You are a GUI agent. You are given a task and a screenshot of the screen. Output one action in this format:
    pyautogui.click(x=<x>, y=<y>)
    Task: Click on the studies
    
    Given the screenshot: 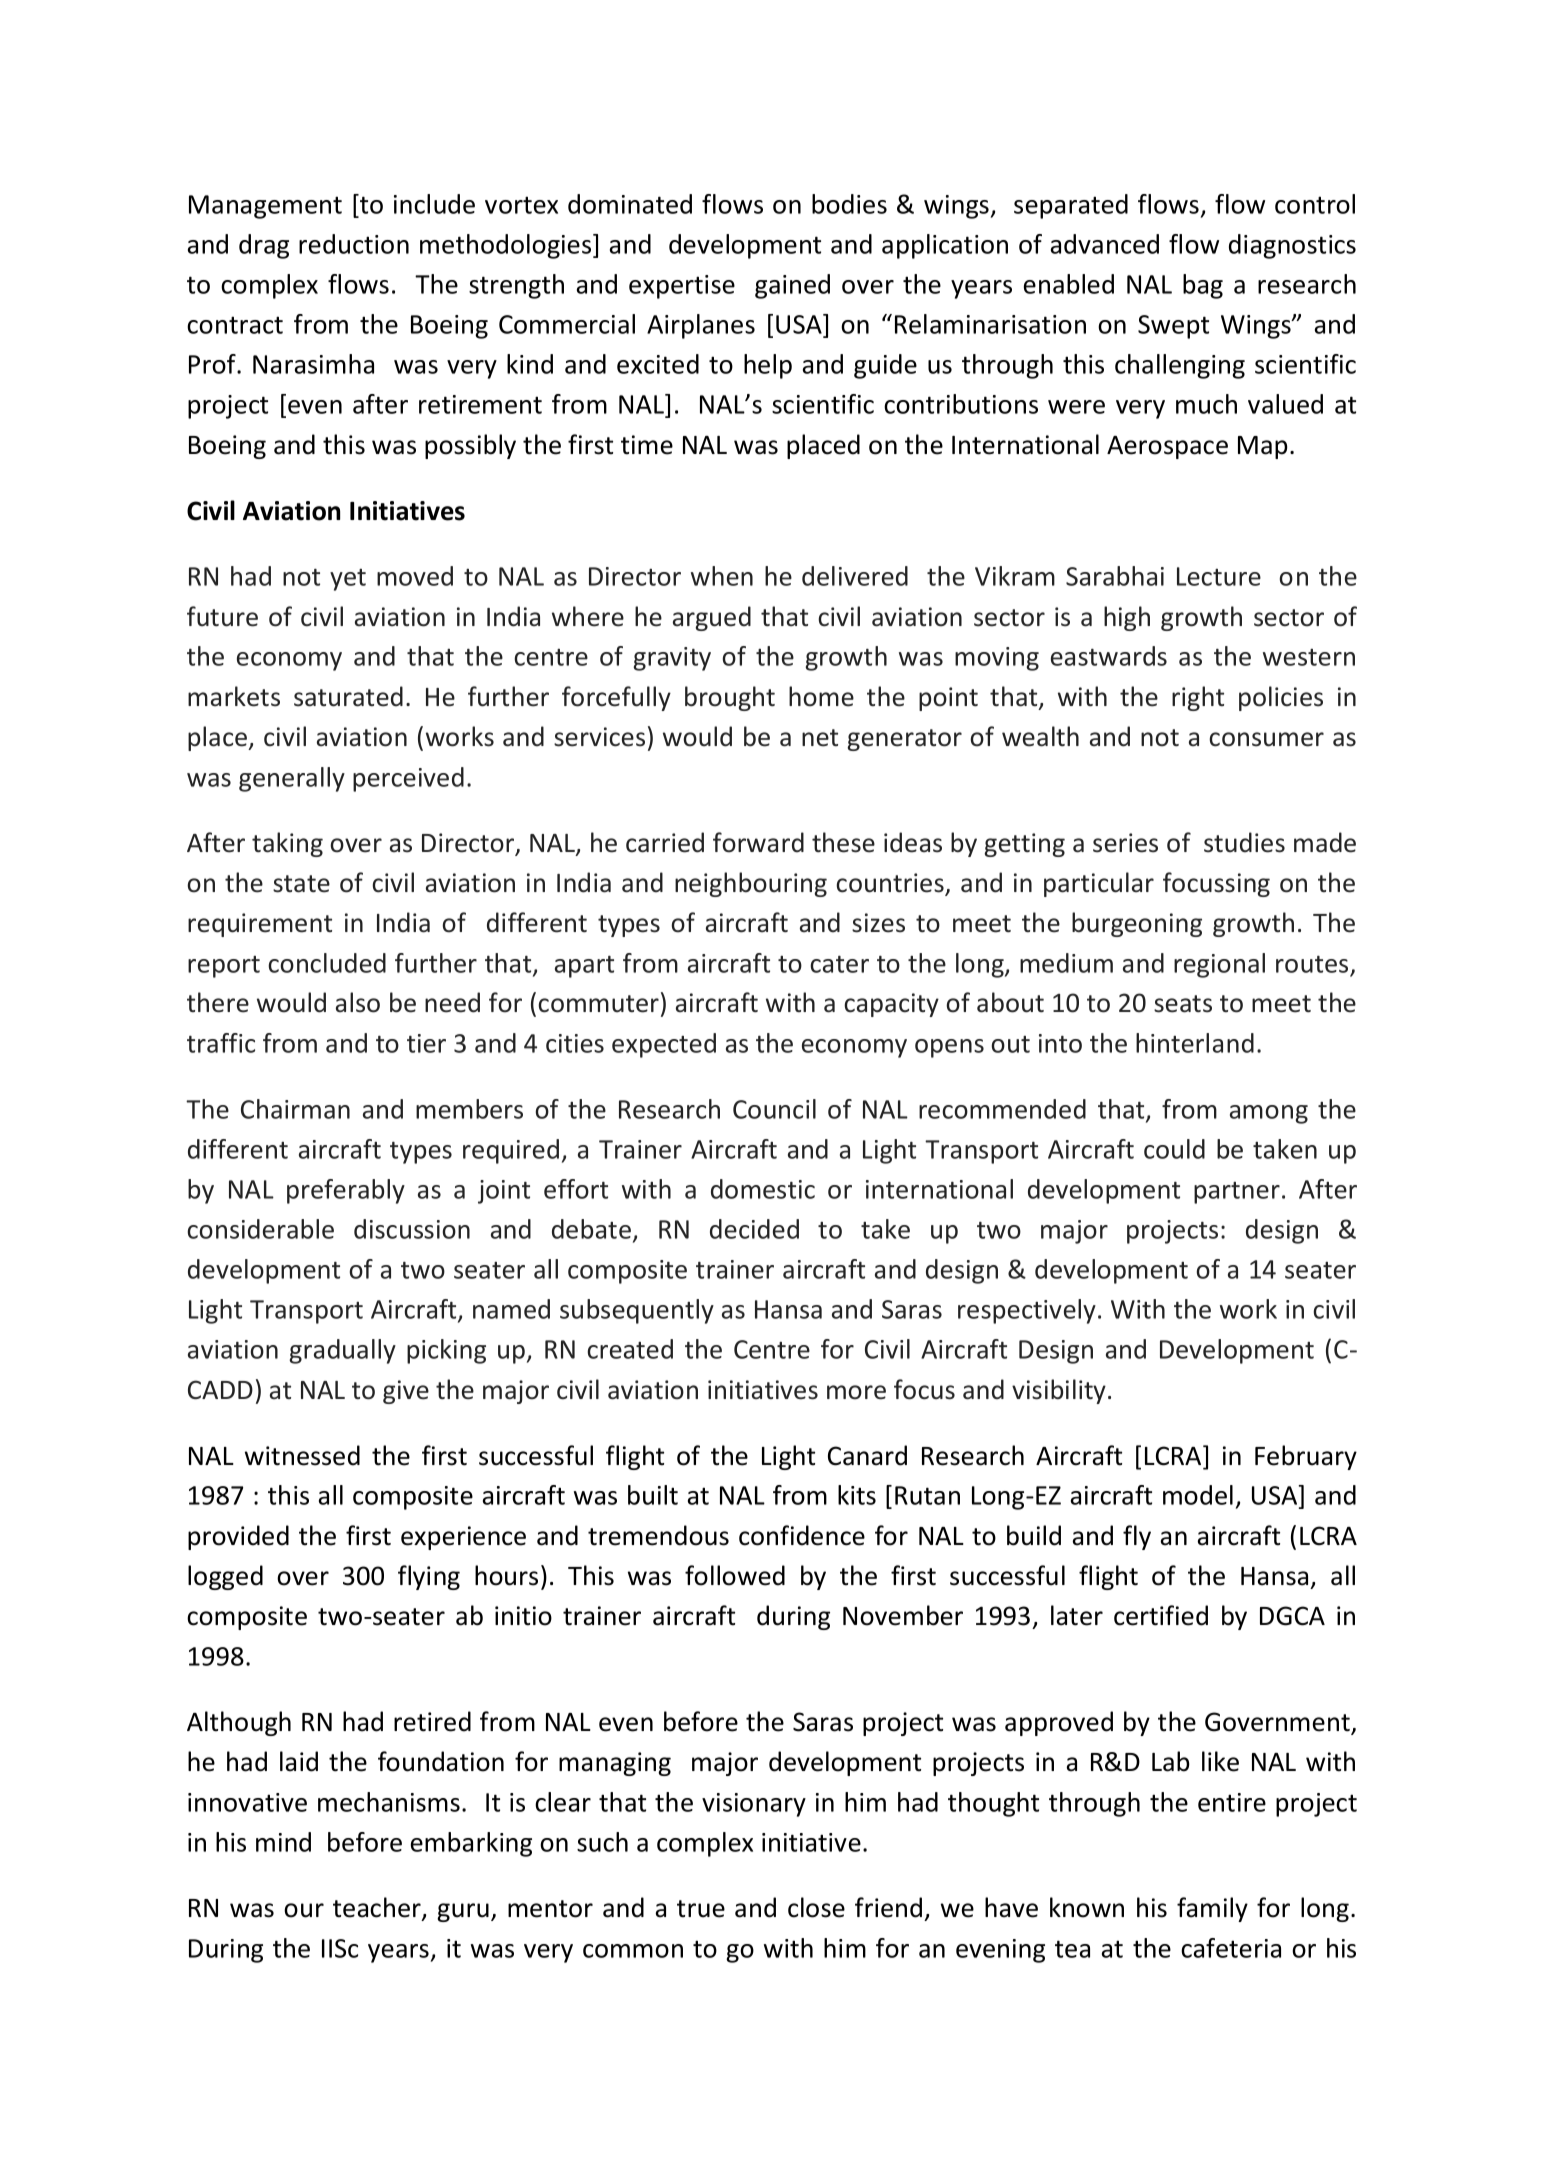 What is the action you would take?
    pyautogui.click(x=1244, y=842)
